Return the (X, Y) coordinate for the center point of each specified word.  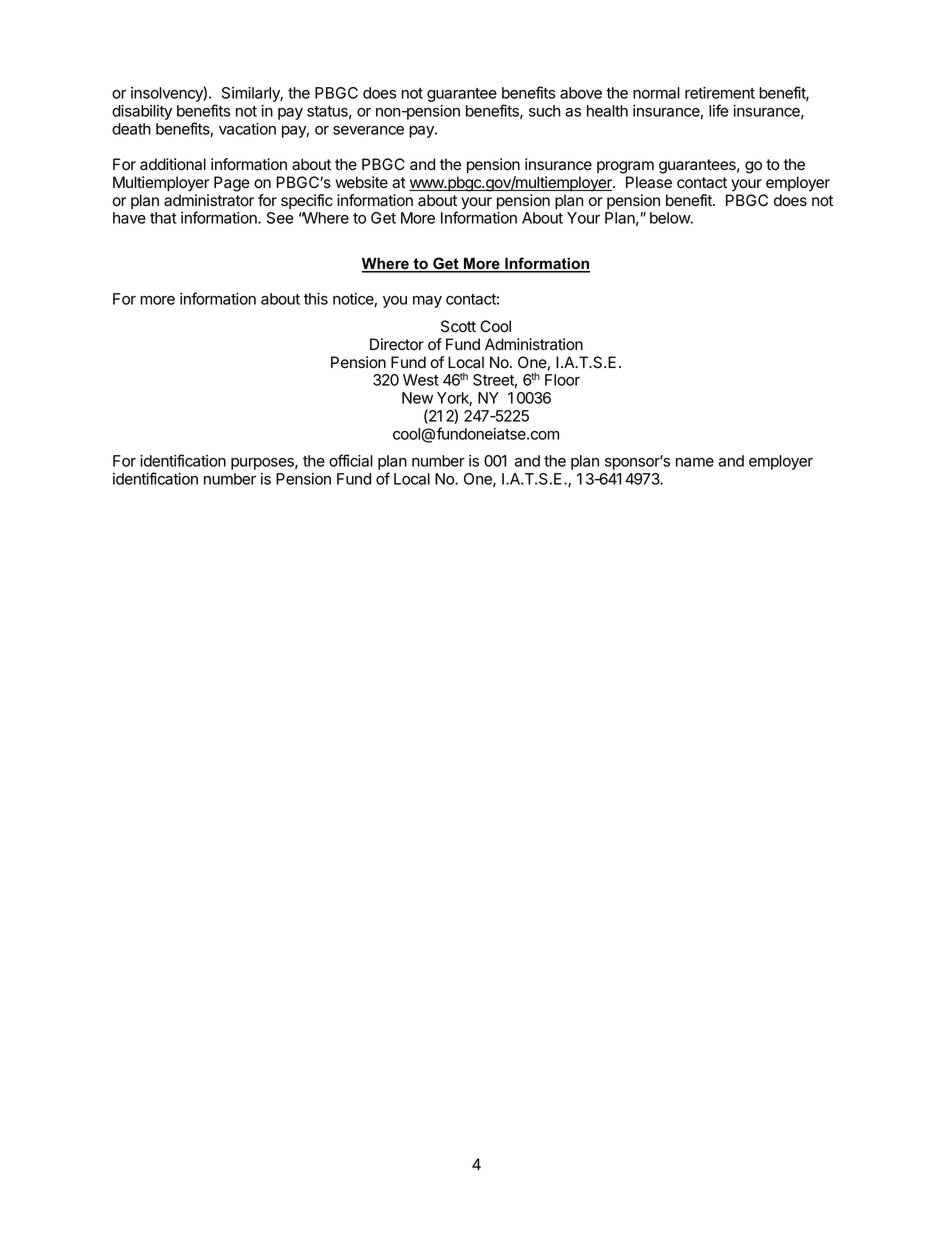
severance (368, 130)
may (427, 302)
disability (142, 112)
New (417, 398)
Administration (534, 344)
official (351, 460)
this (316, 299)
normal (656, 93)
